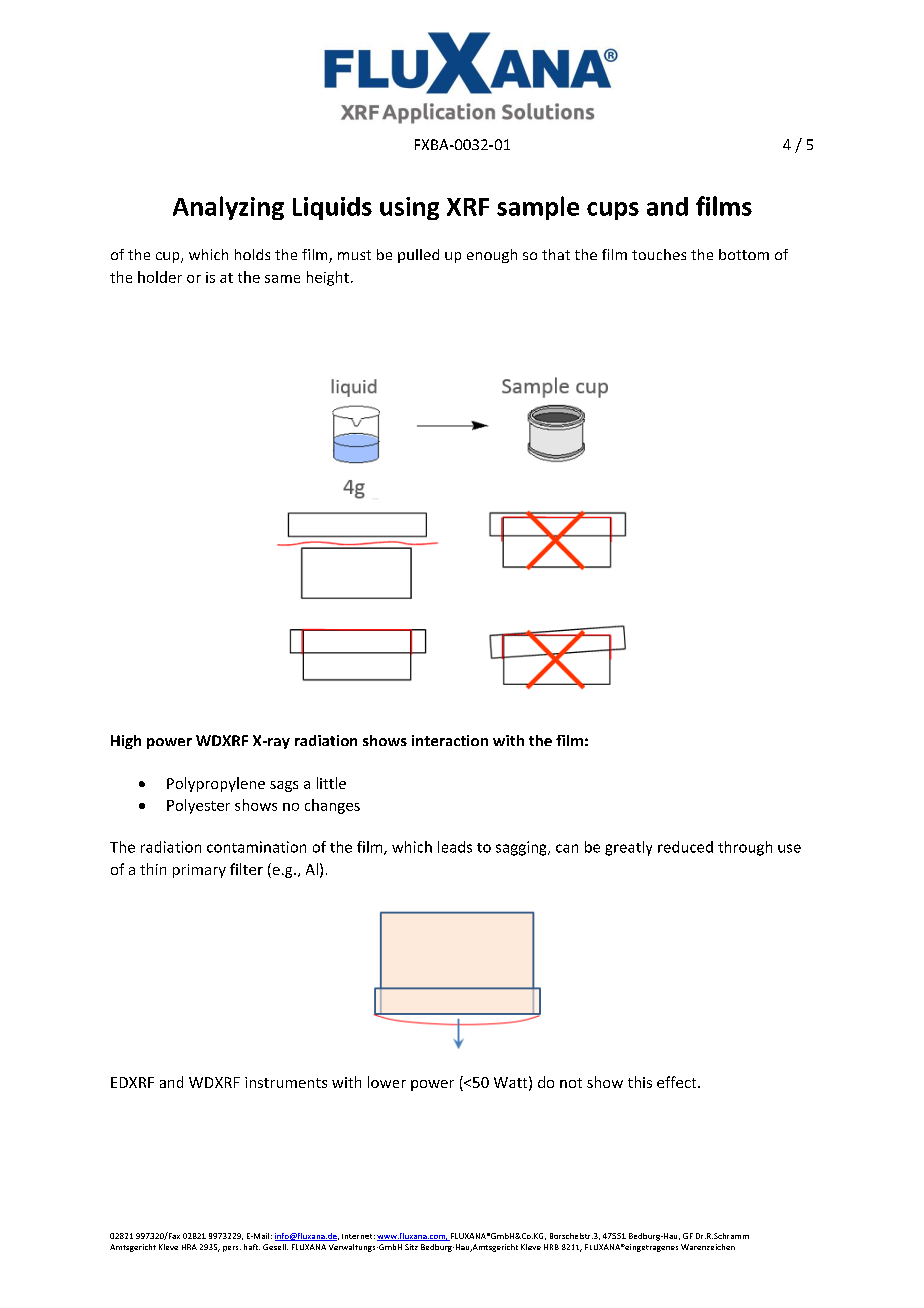 The height and width of the page is (1308, 924). I want to click on pers, so click(232, 1249).
